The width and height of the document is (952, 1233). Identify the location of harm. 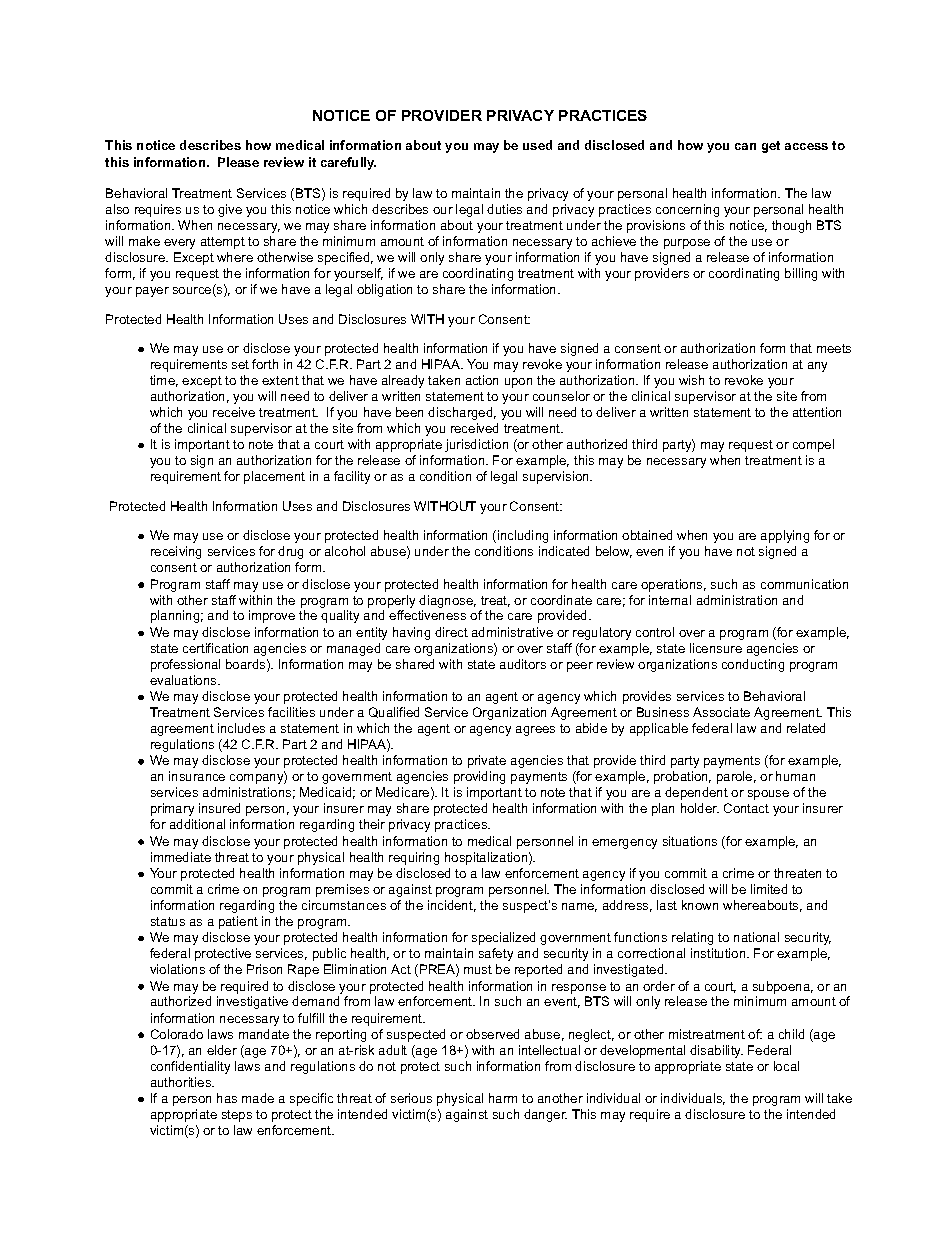
(503, 1098).
